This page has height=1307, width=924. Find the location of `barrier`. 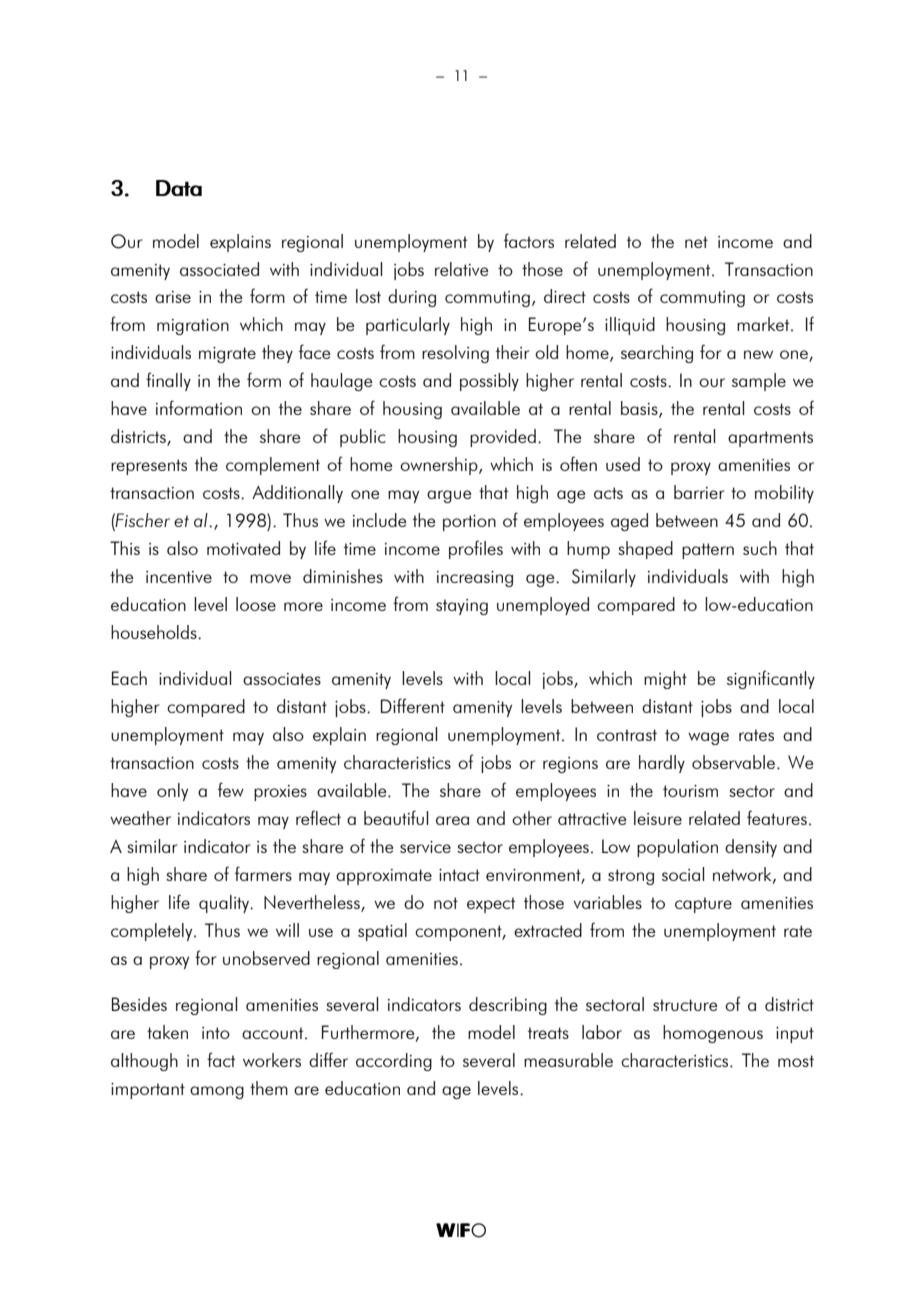

barrier is located at coordinates (699, 492).
